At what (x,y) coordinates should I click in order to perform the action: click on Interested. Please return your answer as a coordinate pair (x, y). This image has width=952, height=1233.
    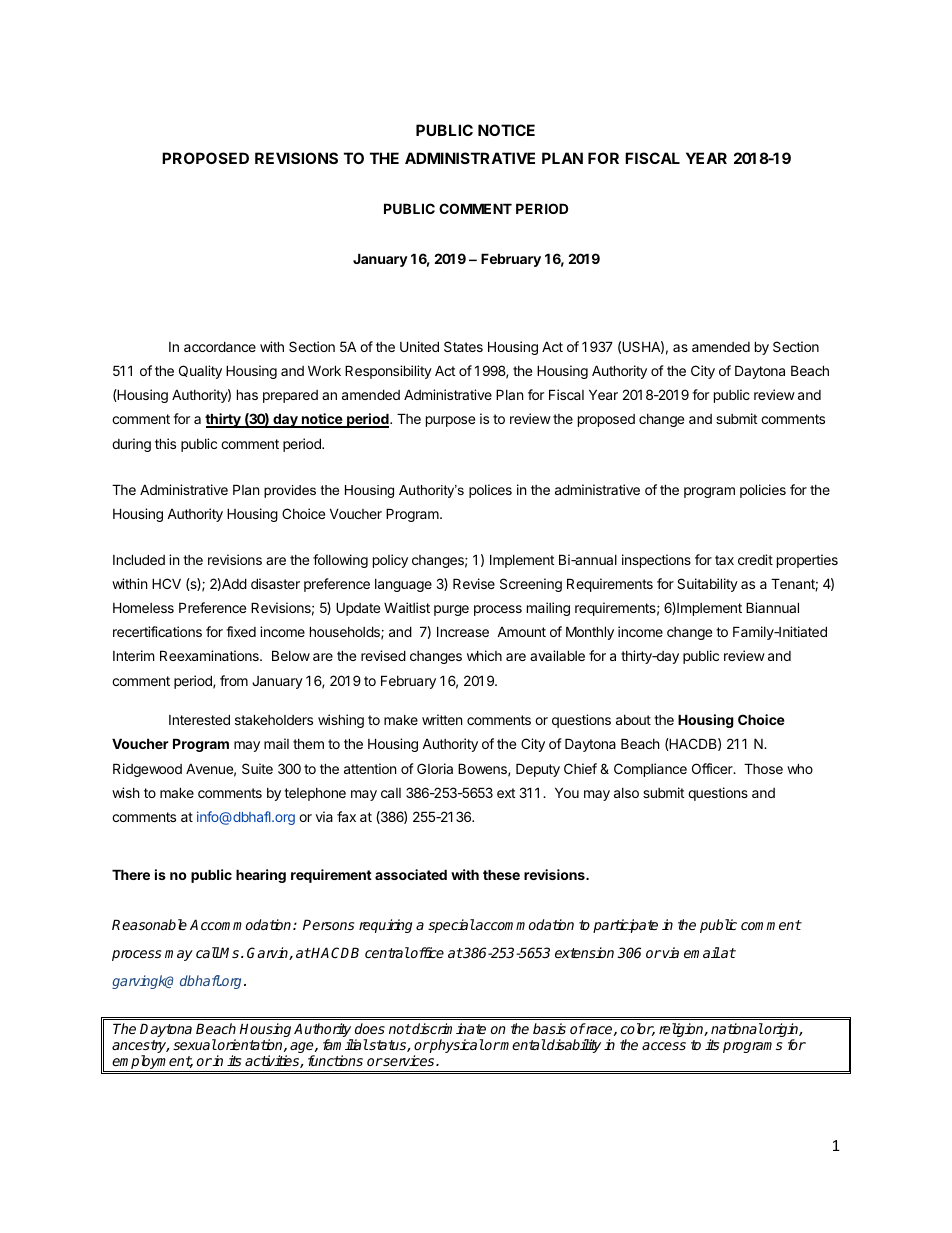
    Looking at the image, I should click on (199, 719).
